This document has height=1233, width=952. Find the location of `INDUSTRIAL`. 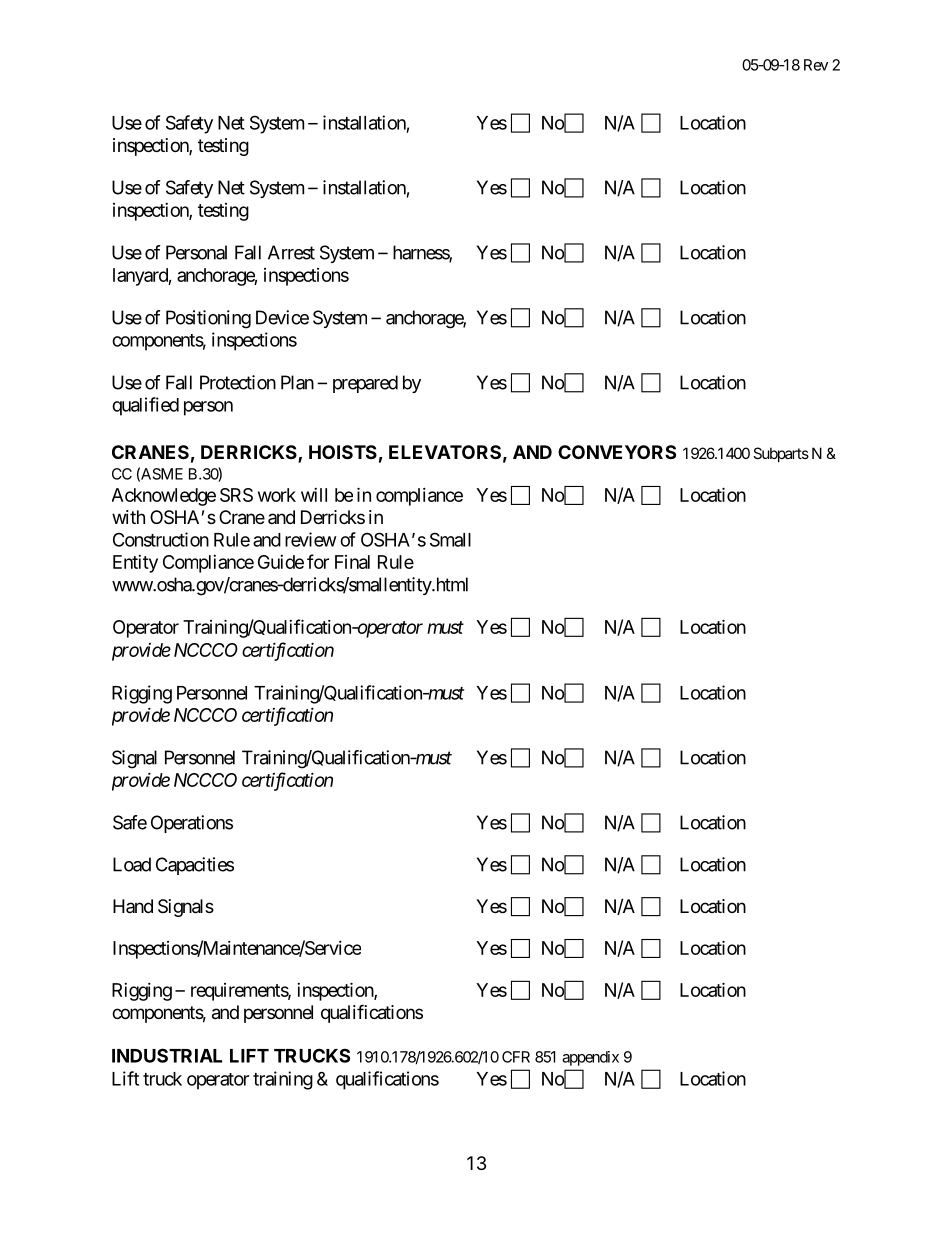

INDUSTRIAL is located at coordinates (167, 1055).
